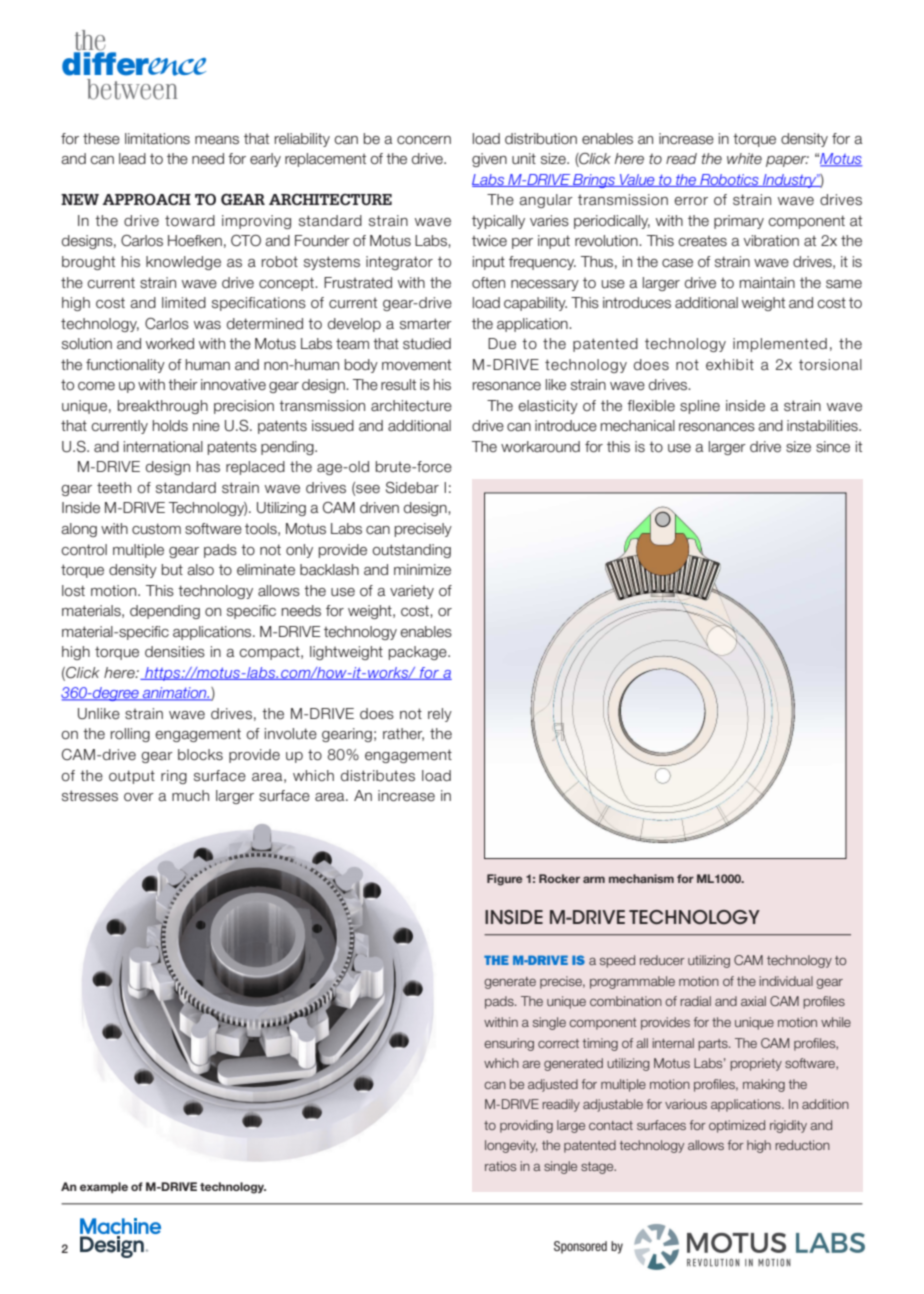 This page has width=924, height=1294. I want to click on mechanism, so click(641, 878).
